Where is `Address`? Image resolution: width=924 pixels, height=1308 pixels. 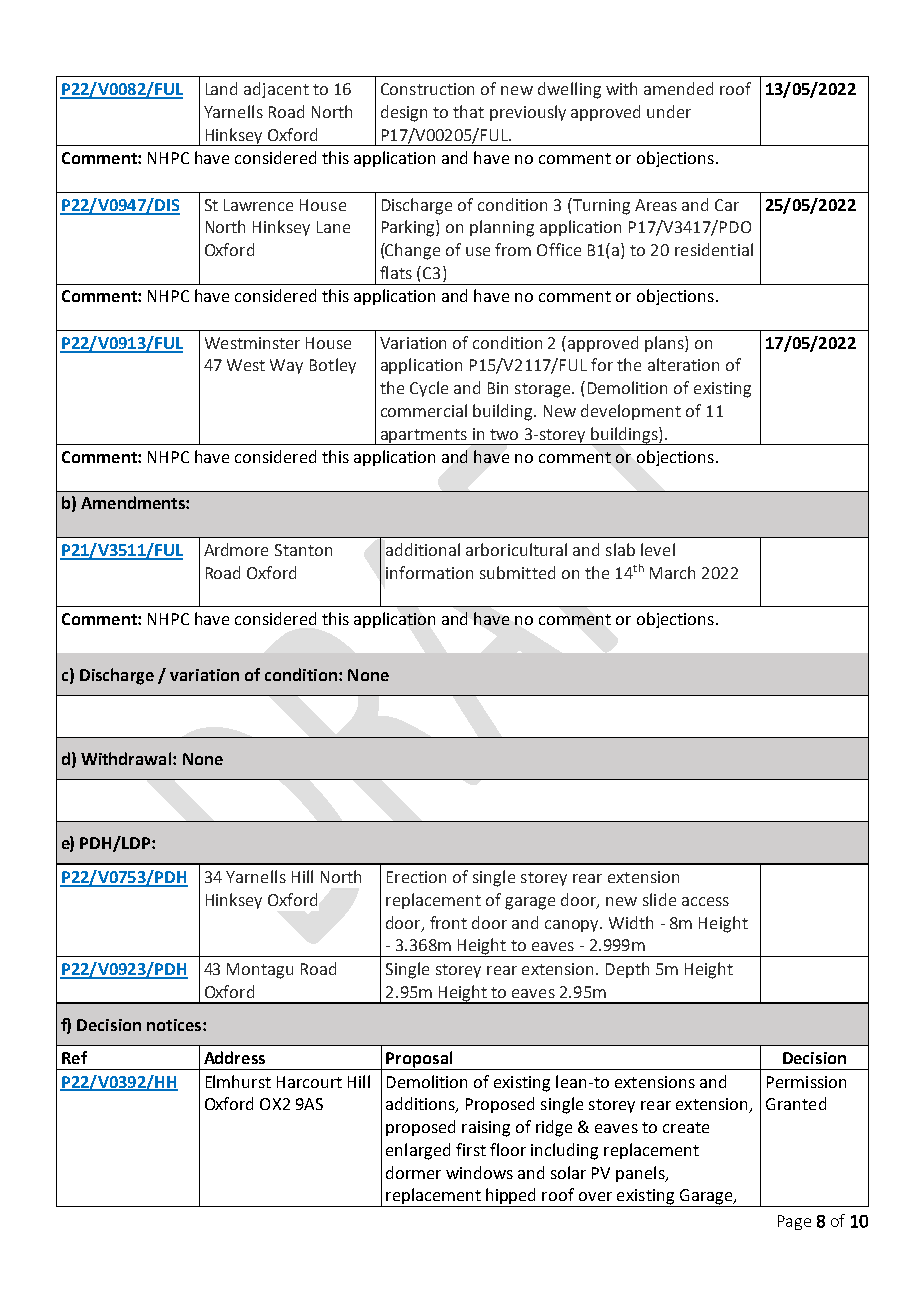 Address is located at coordinates (234, 1057).
